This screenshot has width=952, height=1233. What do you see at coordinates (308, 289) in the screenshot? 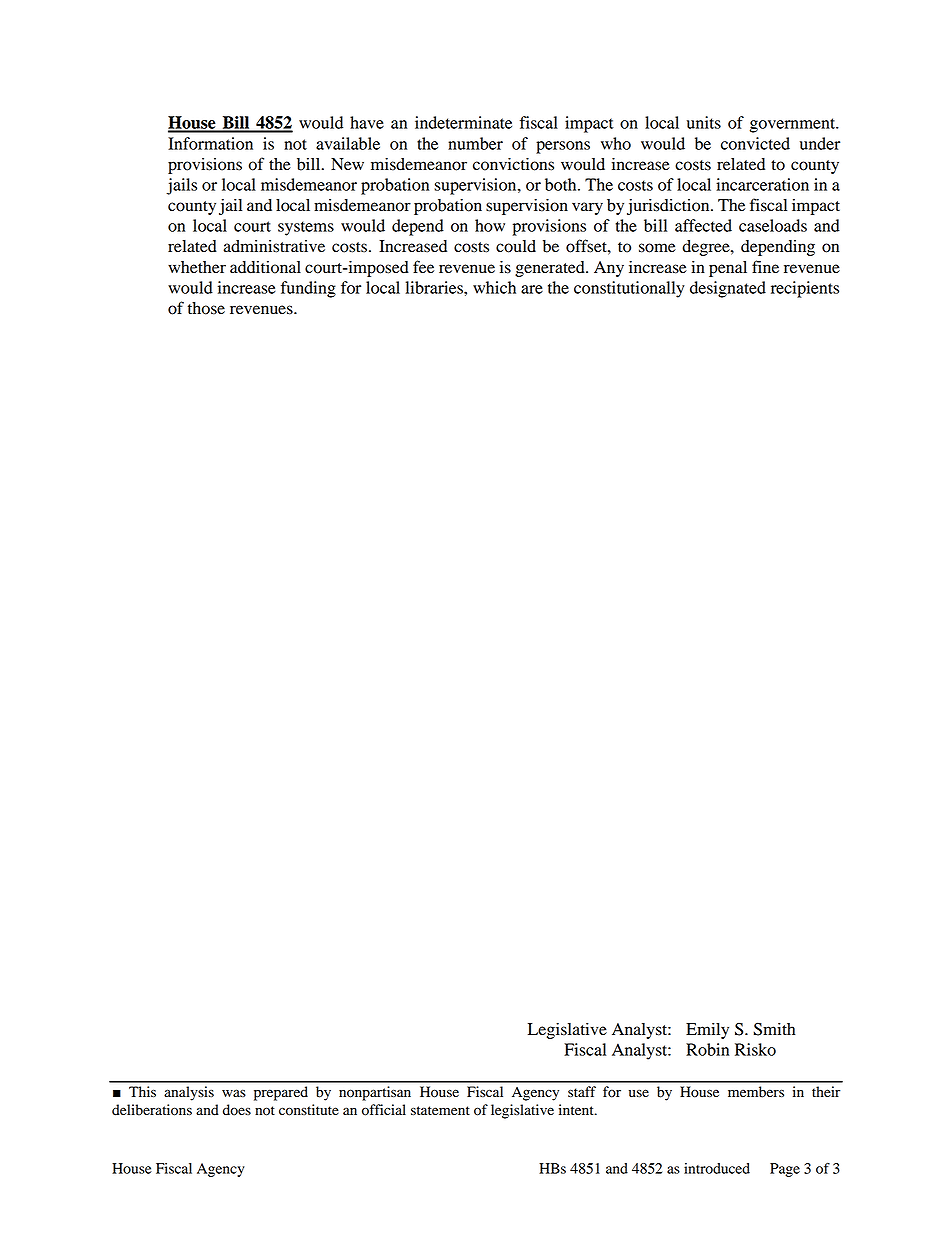
I see `funding` at bounding box center [308, 289].
